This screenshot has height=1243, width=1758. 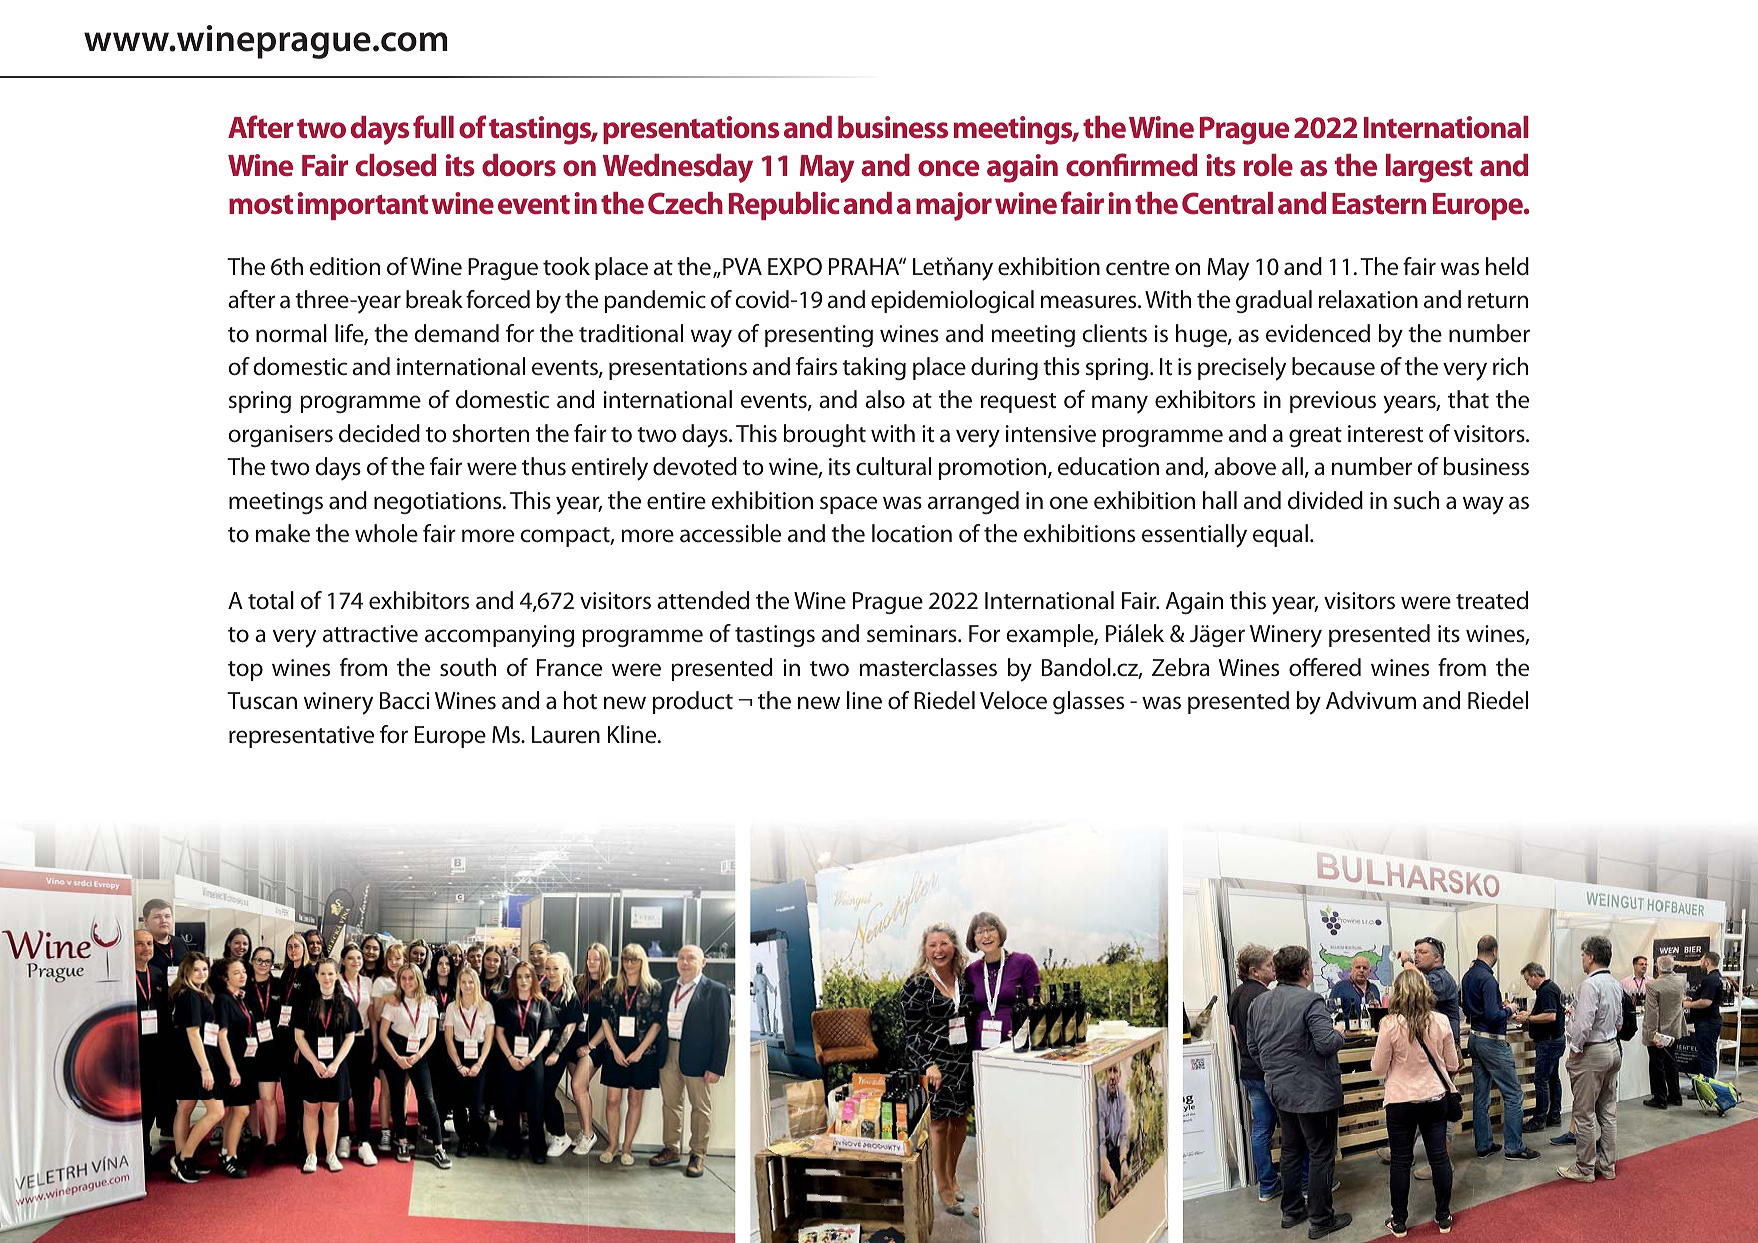 I want to click on evidenced, so click(x=1318, y=333).
